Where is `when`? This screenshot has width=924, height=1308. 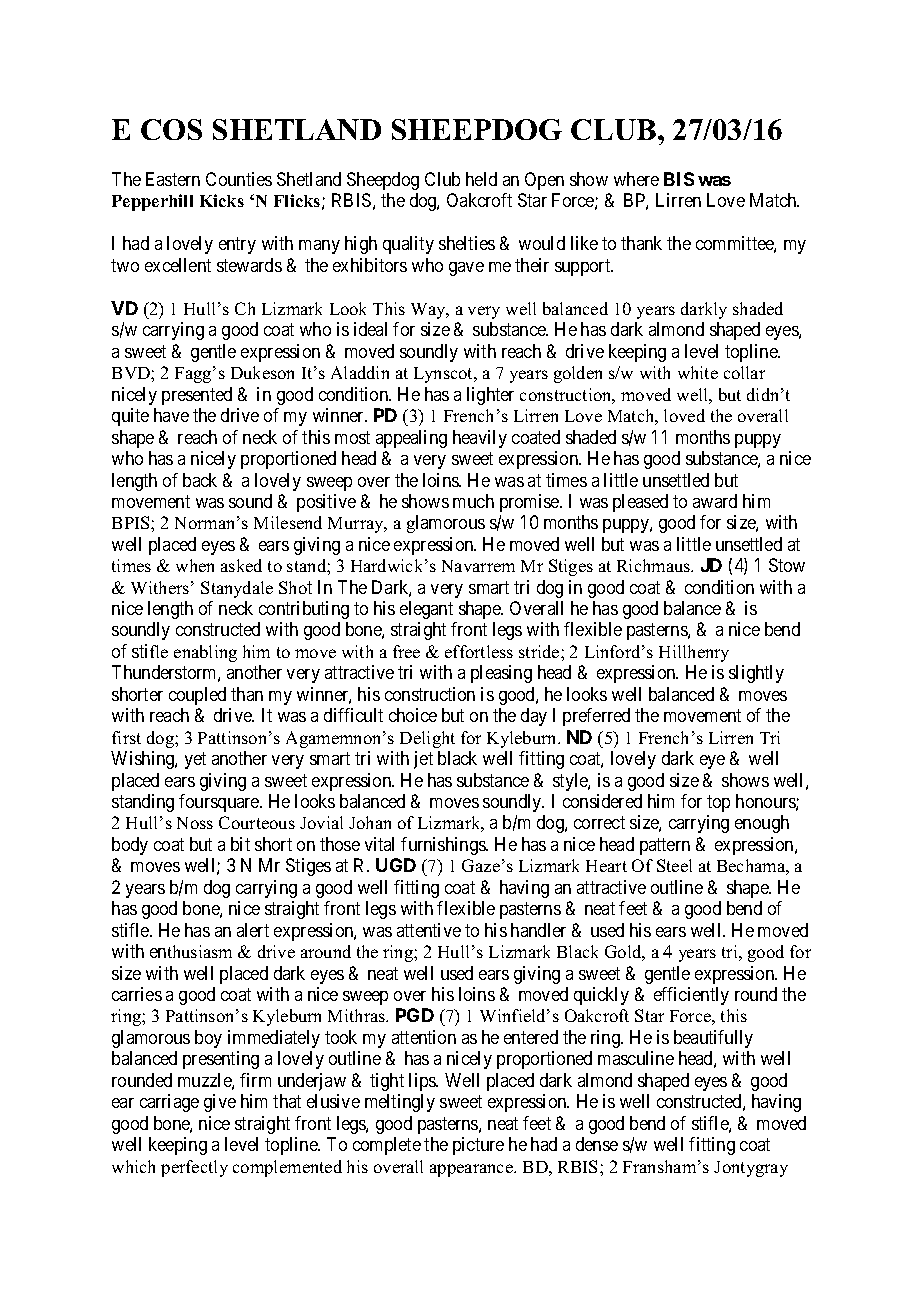
when is located at coordinates (195, 565).
